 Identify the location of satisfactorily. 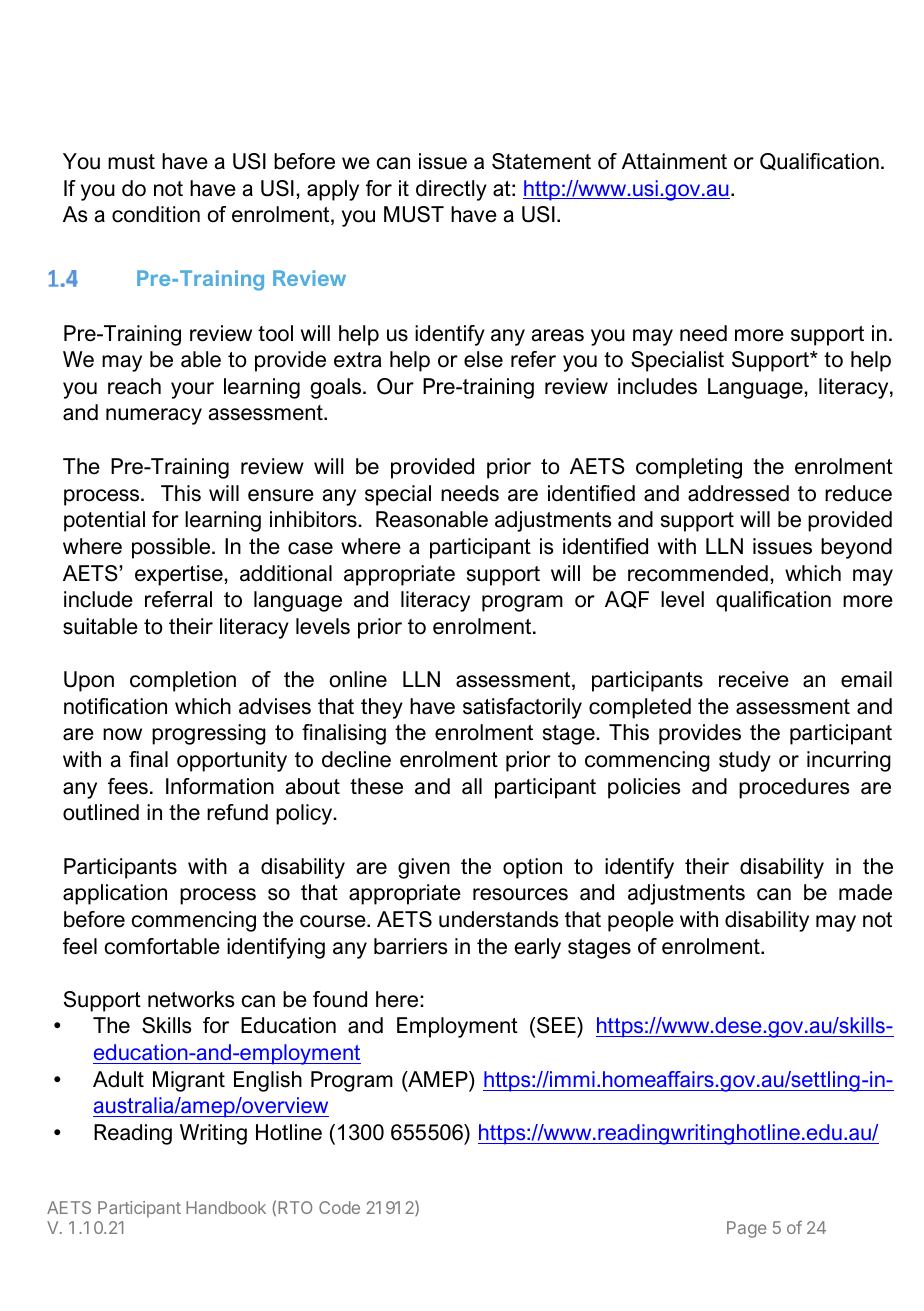
(522, 708).
